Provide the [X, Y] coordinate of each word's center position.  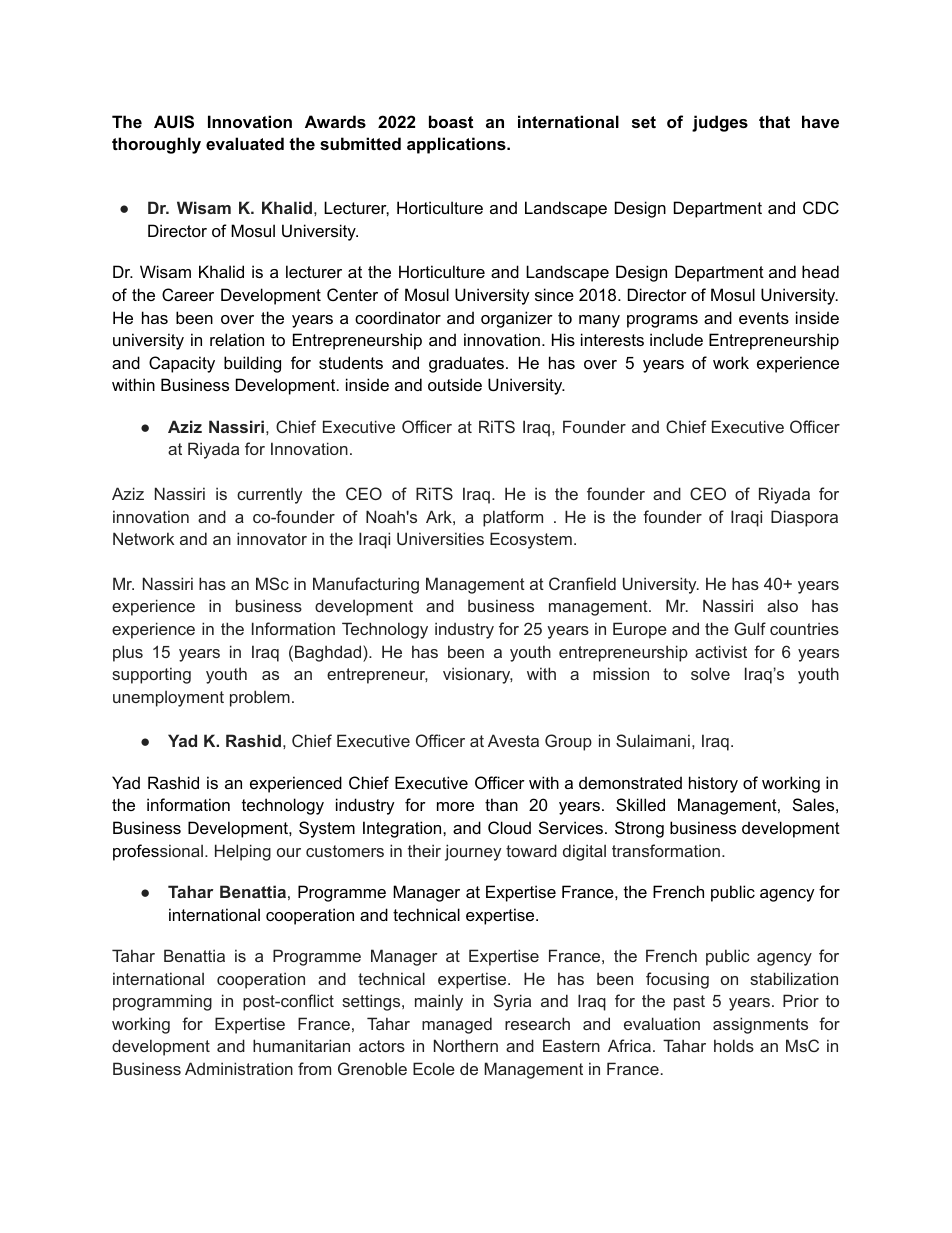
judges [720, 123]
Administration [239, 1068]
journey [473, 852]
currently [269, 495]
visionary [478, 675]
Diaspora [804, 518]
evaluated [245, 143]
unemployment [168, 698]
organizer [517, 319]
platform [513, 518]
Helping [243, 852]
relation [237, 339]
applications [457, 145]
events [764, 318]
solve [710, 673]
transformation [667, 850]
